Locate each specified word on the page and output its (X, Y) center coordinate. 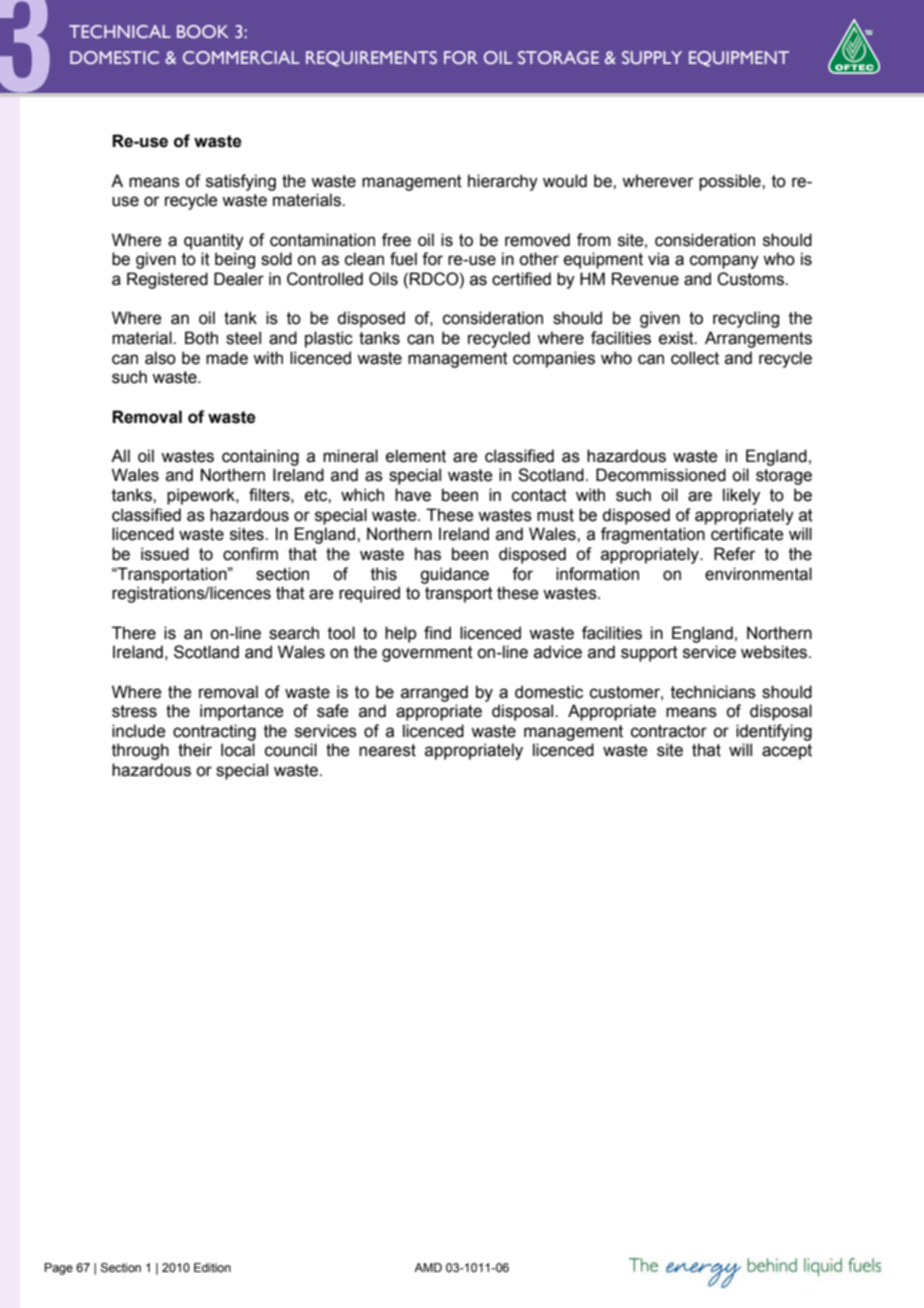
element (416, 456)
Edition (212, 1267)
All (120, 455)
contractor (669, 731)
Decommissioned (661, 475)
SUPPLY (652, 57)
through (140, 751)
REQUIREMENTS (371, 59)
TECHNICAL (120, 31)
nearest (387, 750)
